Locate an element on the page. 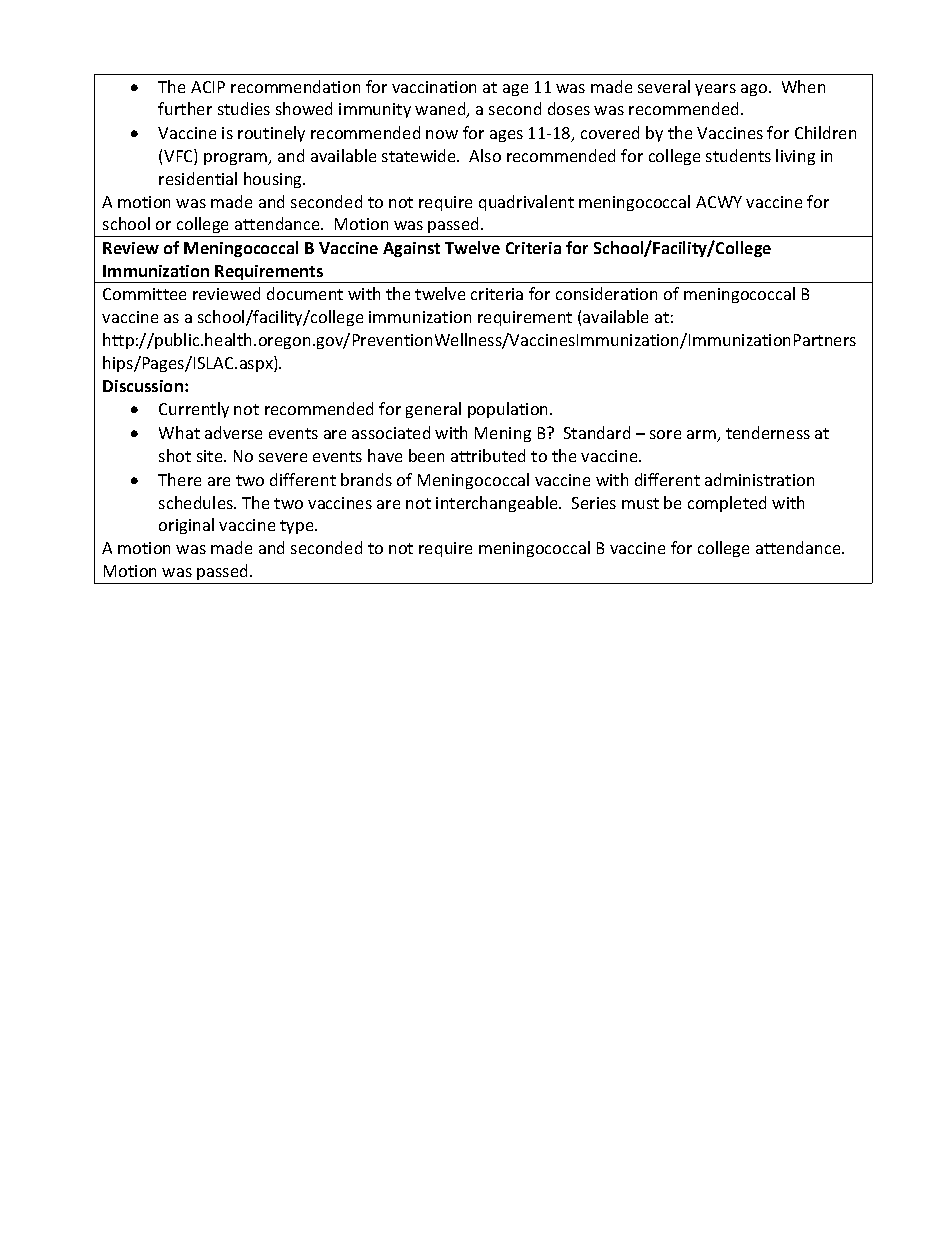 This image has width=952, height=1233. tenderness is located at coordinates (768, 432).
